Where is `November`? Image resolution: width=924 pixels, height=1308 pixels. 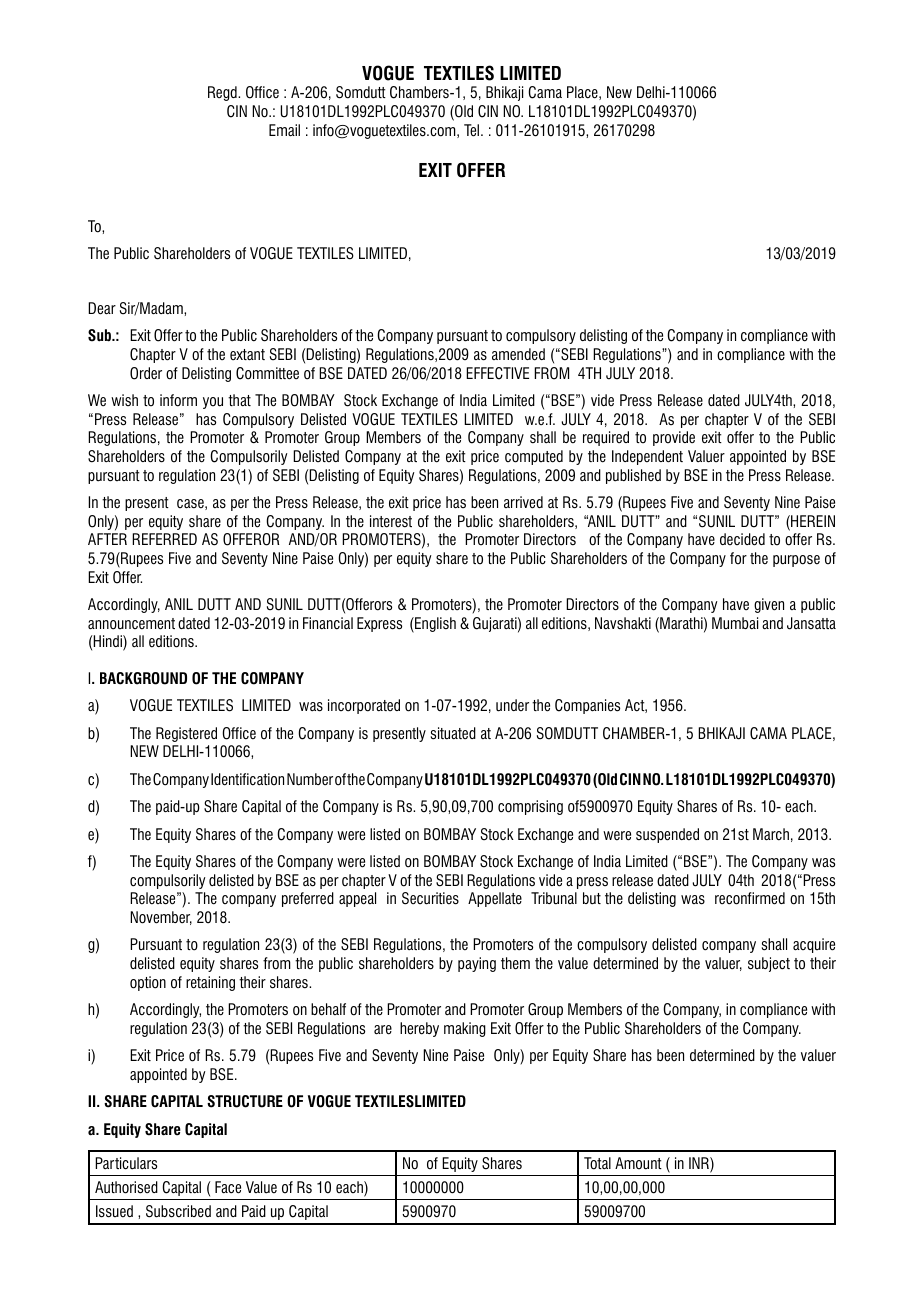 November is located at coordinates (161, 918).
